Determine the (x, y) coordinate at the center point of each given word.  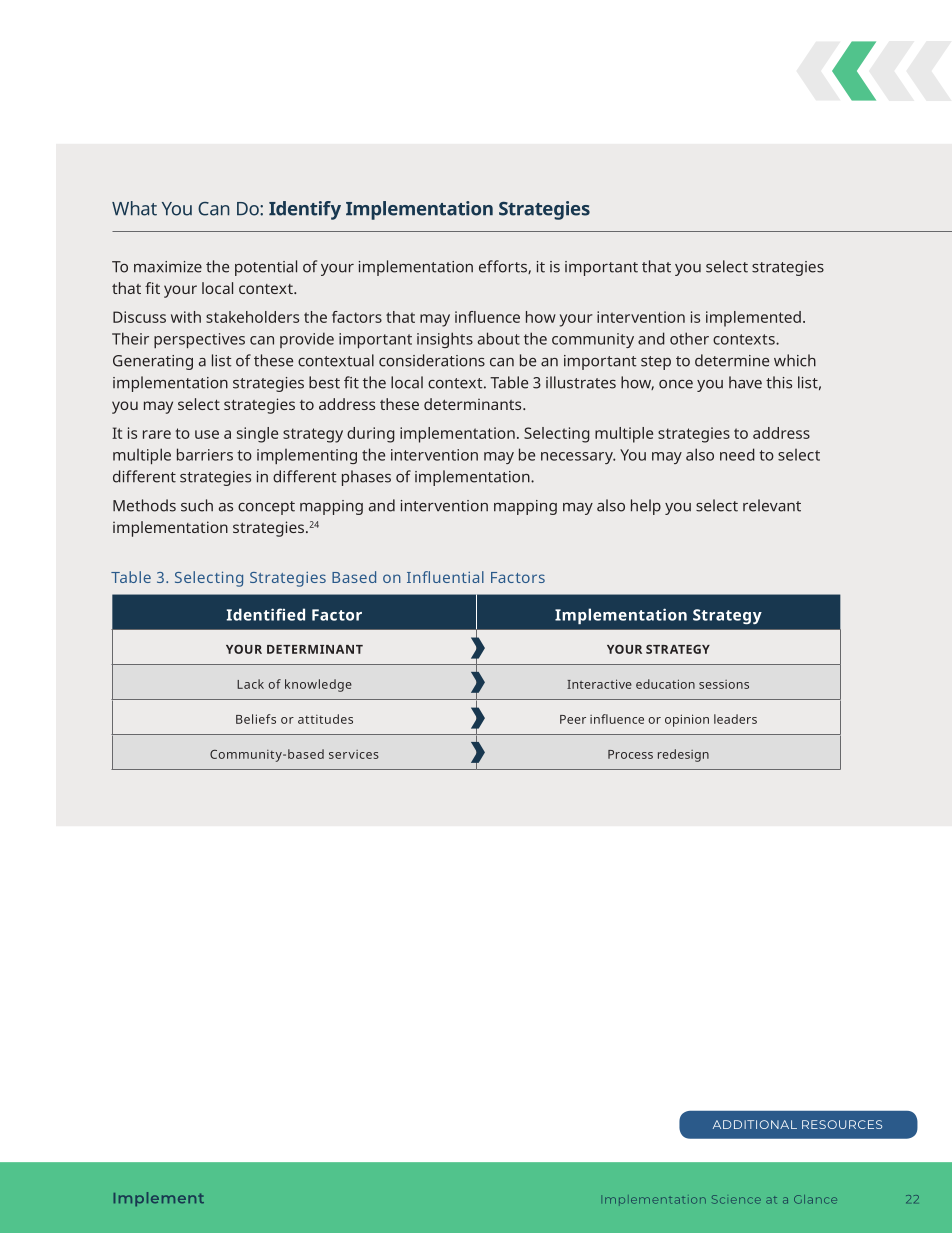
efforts (504, 267)
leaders (735, 719)
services (354, 754)
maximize (168, 267)
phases (366, 478)
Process (630, 754)
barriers (205, 454)
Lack (250, 684)
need (737, 454)
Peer (573, 719)
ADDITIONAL (755, 1124)
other (689, 338)
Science (736, 1199)
